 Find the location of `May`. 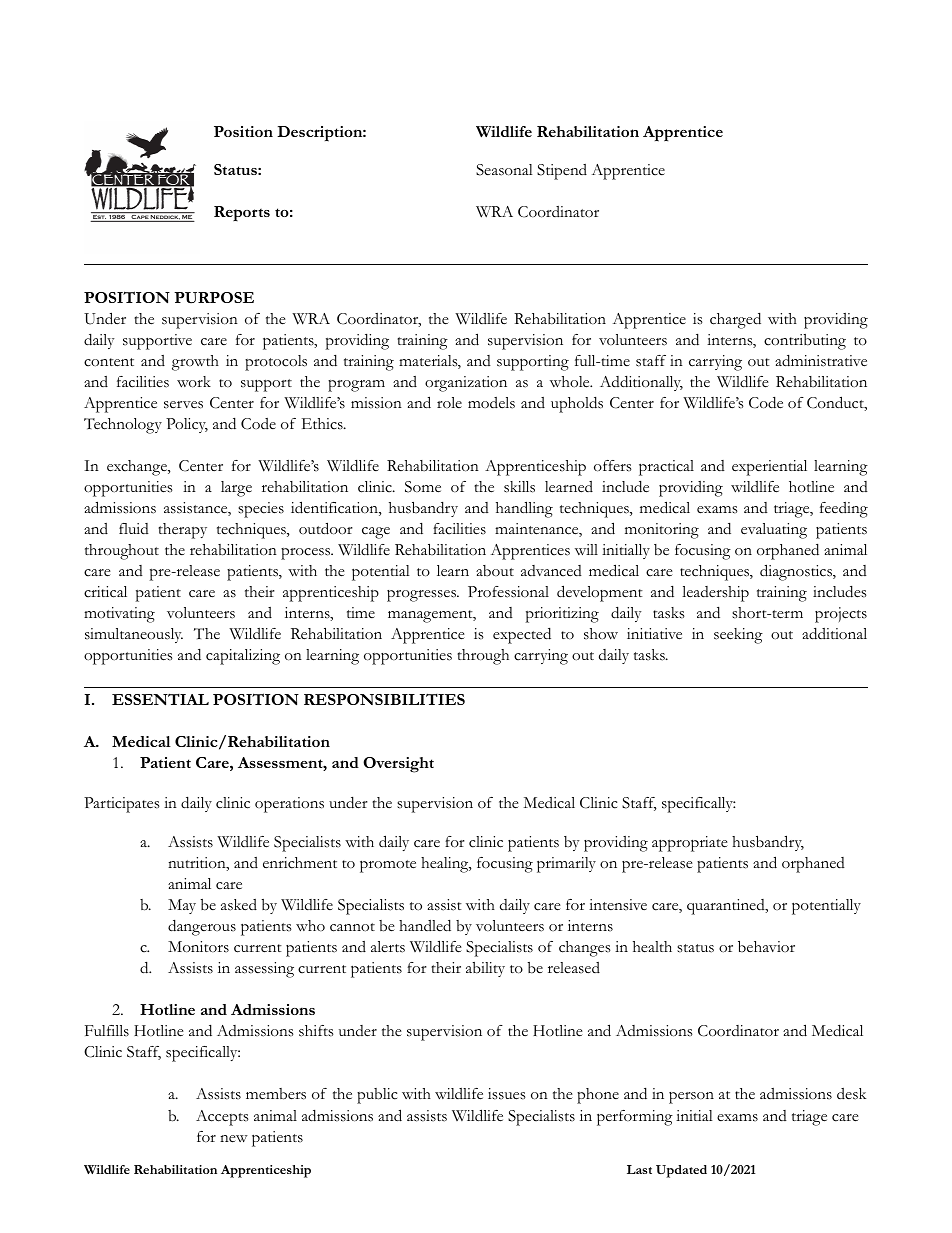

May is located at coordinates (182, 906).
